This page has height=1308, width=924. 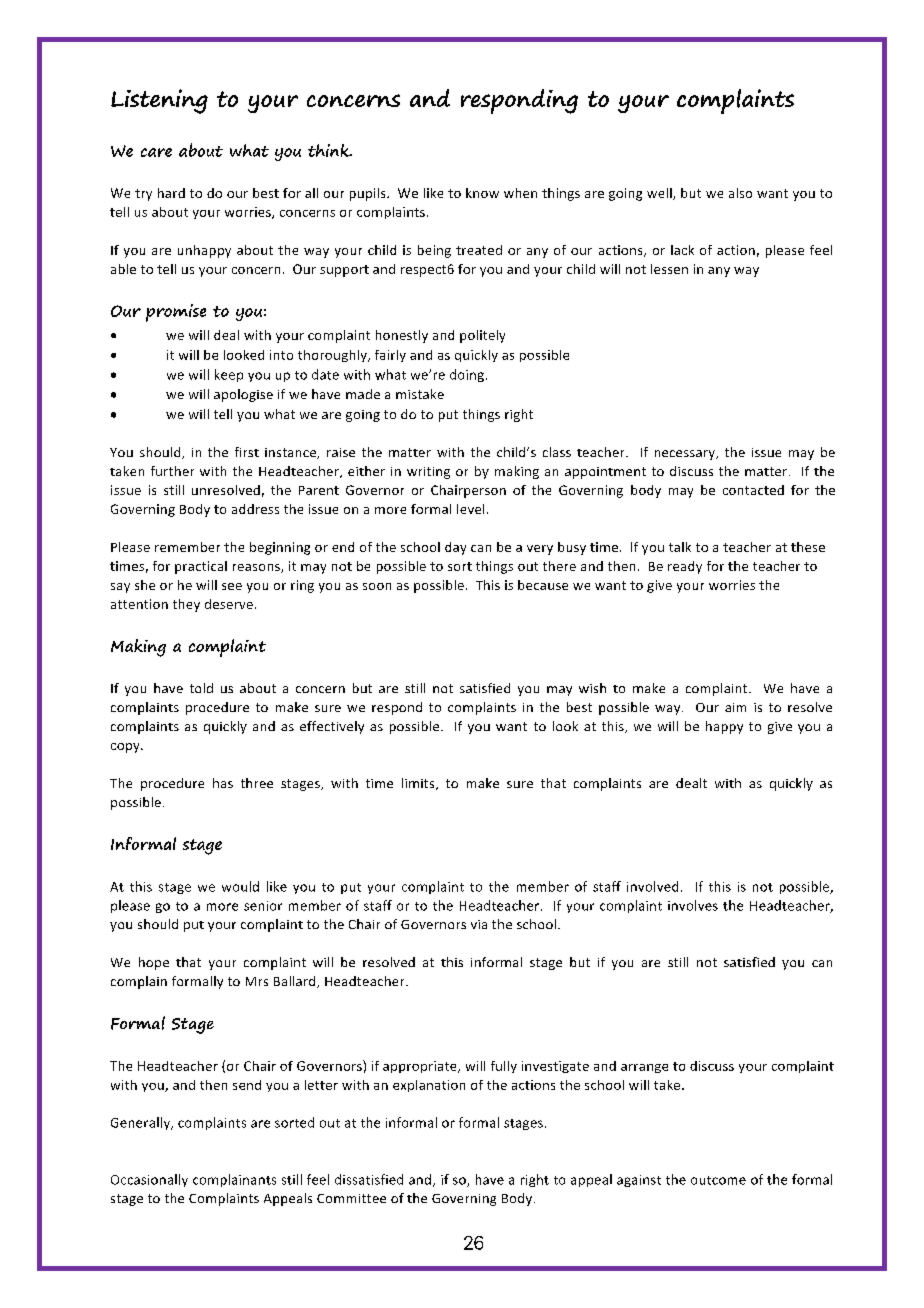 I want to click on Occasionally, so click(x=149, y=1180).
